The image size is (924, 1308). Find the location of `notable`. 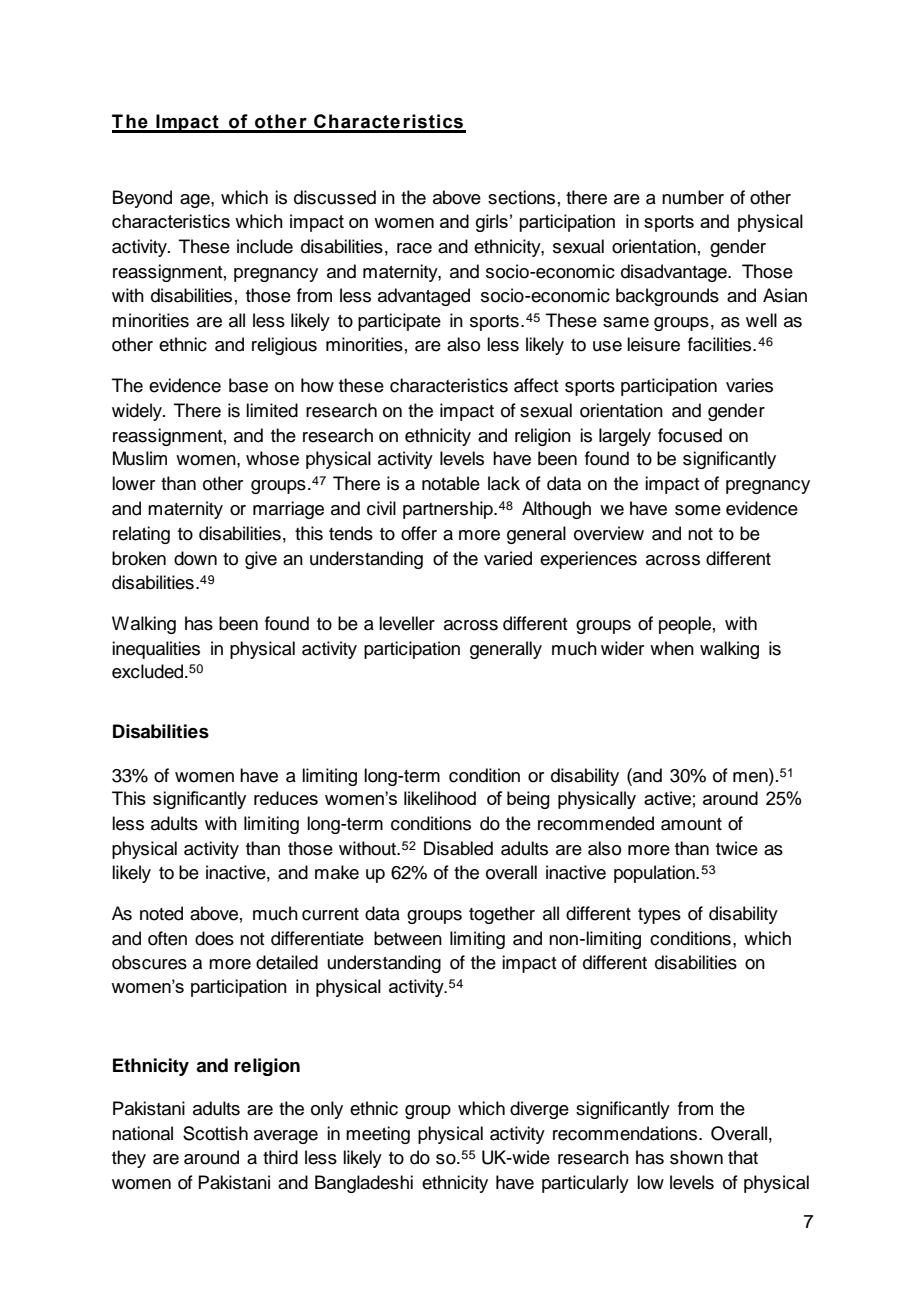

notable is located at coordinates (451, 483).
